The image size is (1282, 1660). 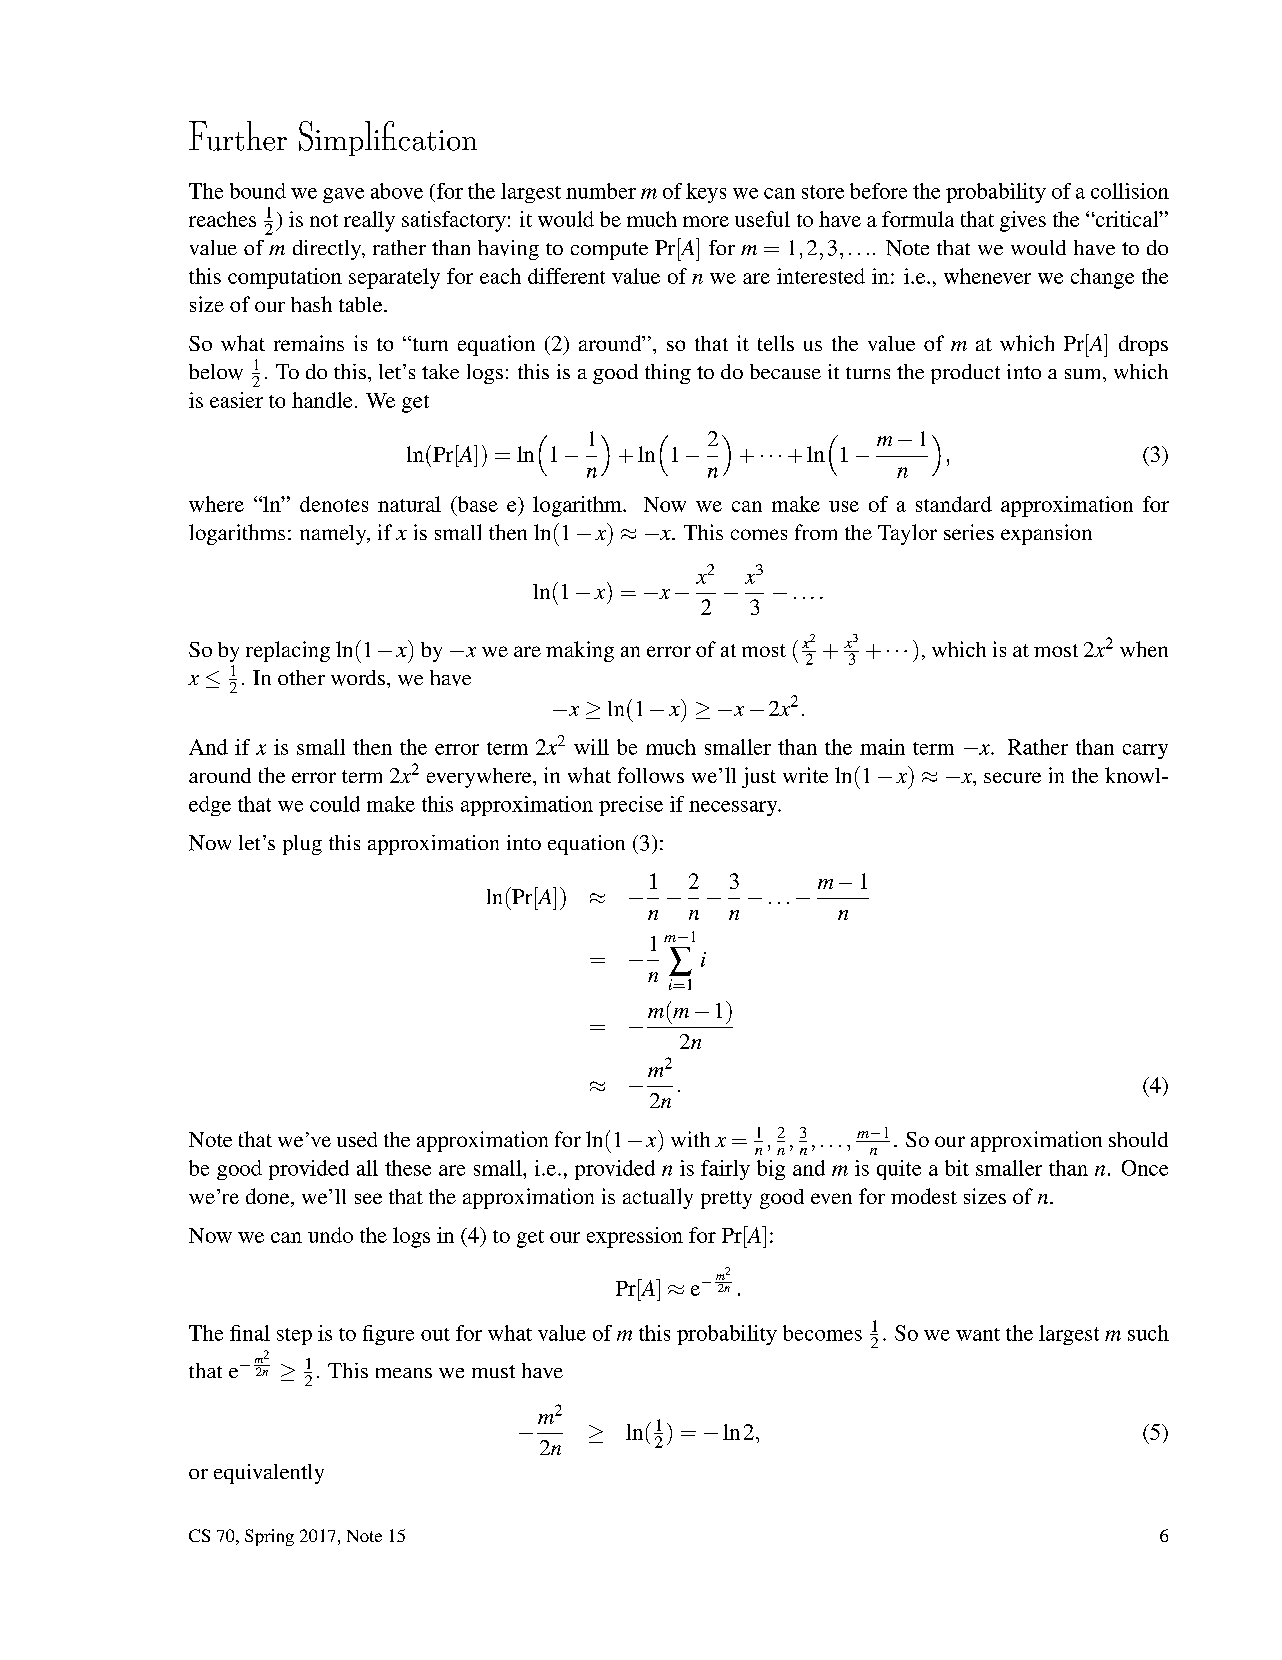 What do you see at coordinates (706, 193) in the screenshot?
I see `keys` at bounding box center [706, 193].
